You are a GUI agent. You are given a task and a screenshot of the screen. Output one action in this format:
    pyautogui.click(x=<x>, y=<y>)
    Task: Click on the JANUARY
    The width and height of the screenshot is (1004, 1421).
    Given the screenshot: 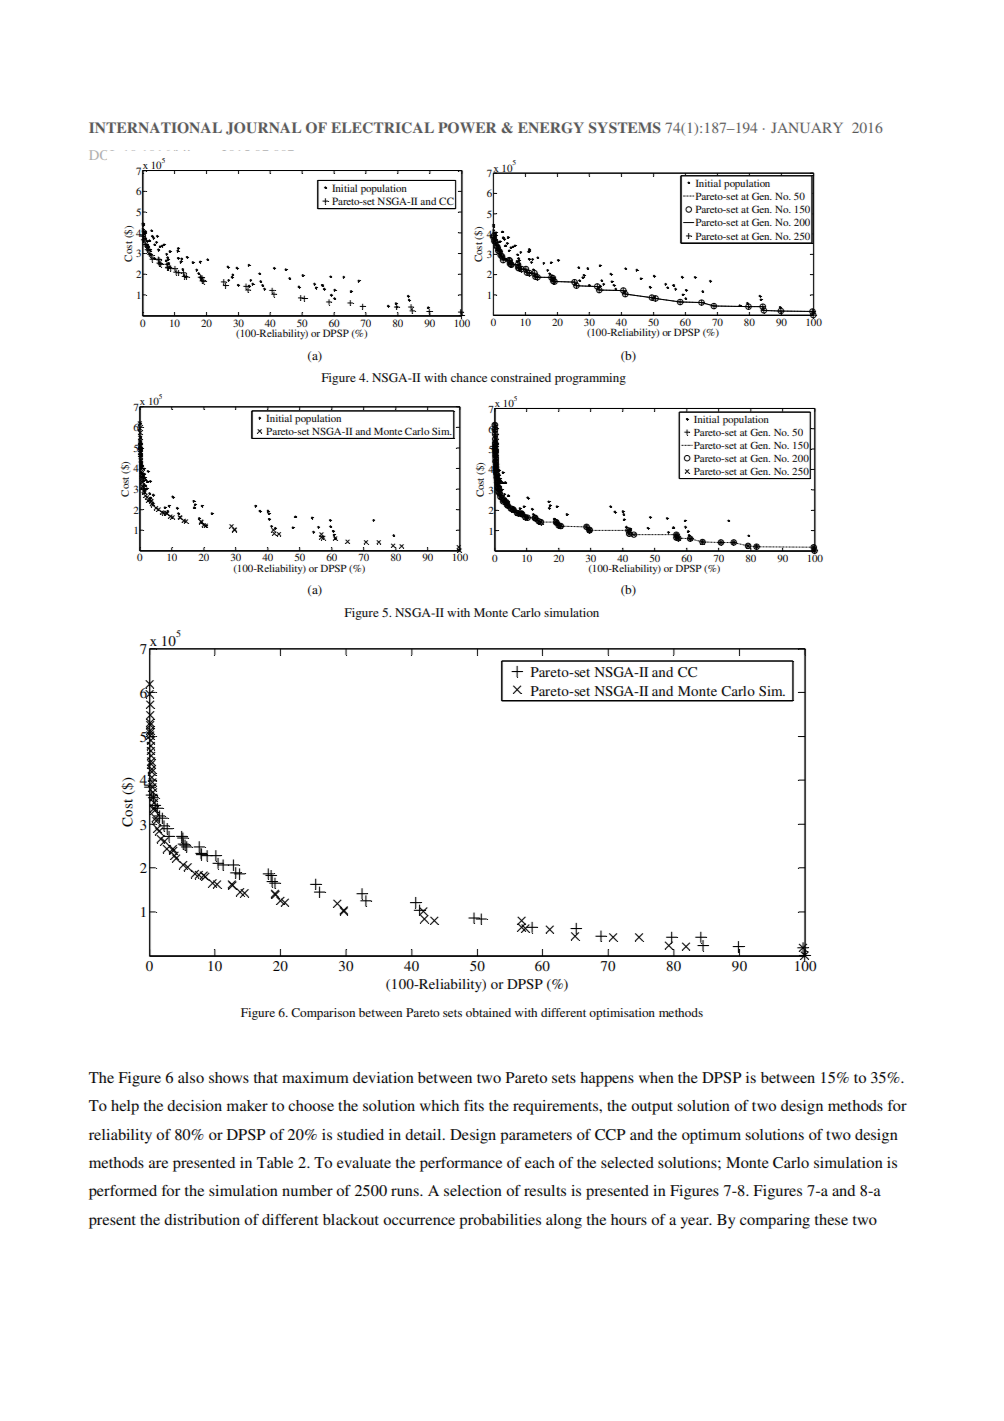 What is the action you would take?
    pyautogui.click(x=807, y=127)
